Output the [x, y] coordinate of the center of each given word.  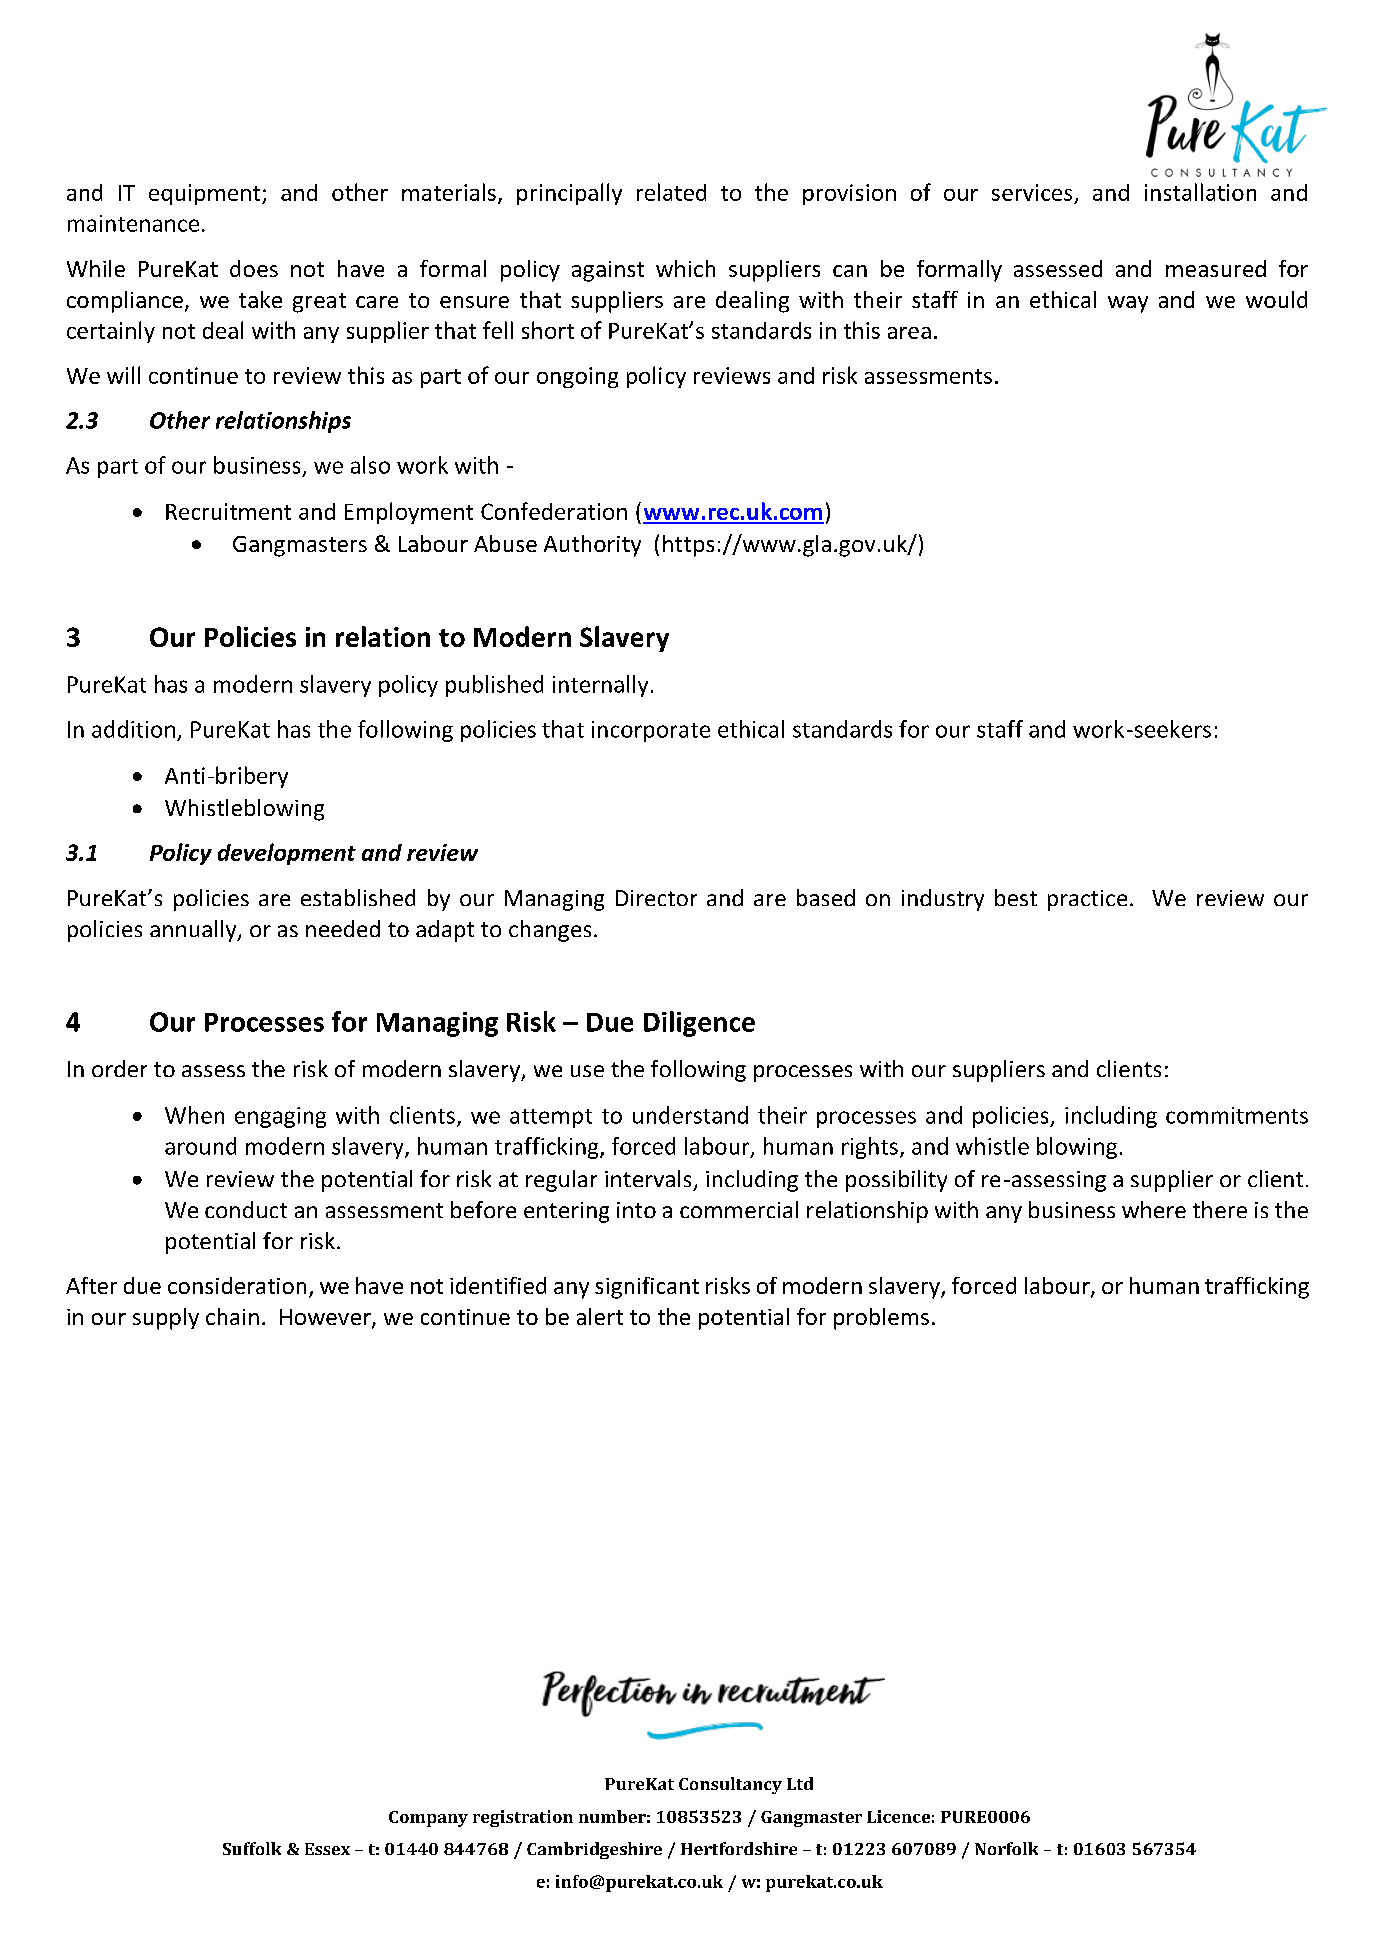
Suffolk [252, 1848]
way [1128, 304]
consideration [237, 1285]
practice [1087, 900]
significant [647, 1288]
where [1154, 1209]
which [685, 268]
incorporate [651, 731]
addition [133, 729]
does [254, 268]
